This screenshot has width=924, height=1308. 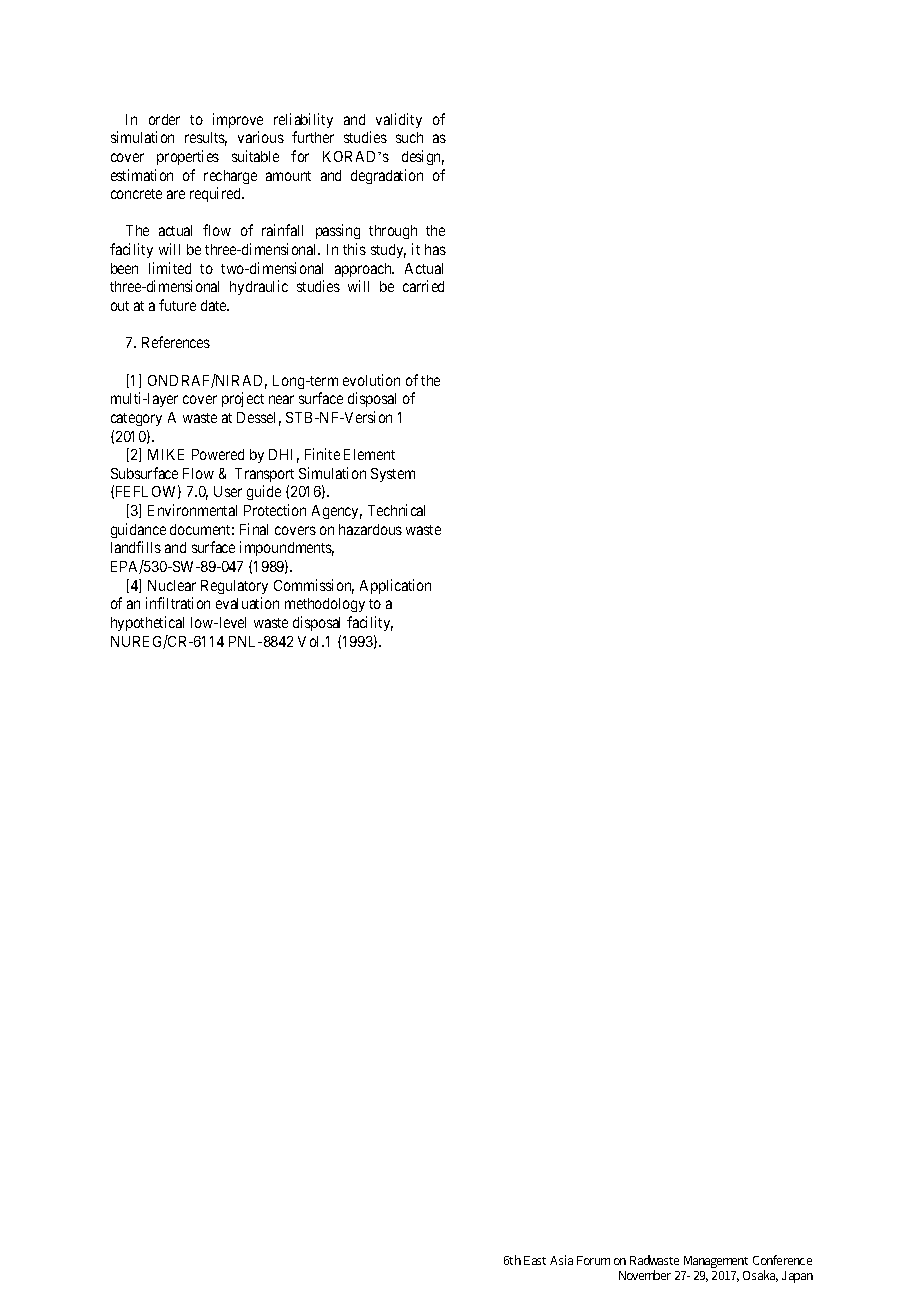 What do you see at coordinates (188, 157) in the screenshot?
I see `properties` at bounding box center [188, 157].
